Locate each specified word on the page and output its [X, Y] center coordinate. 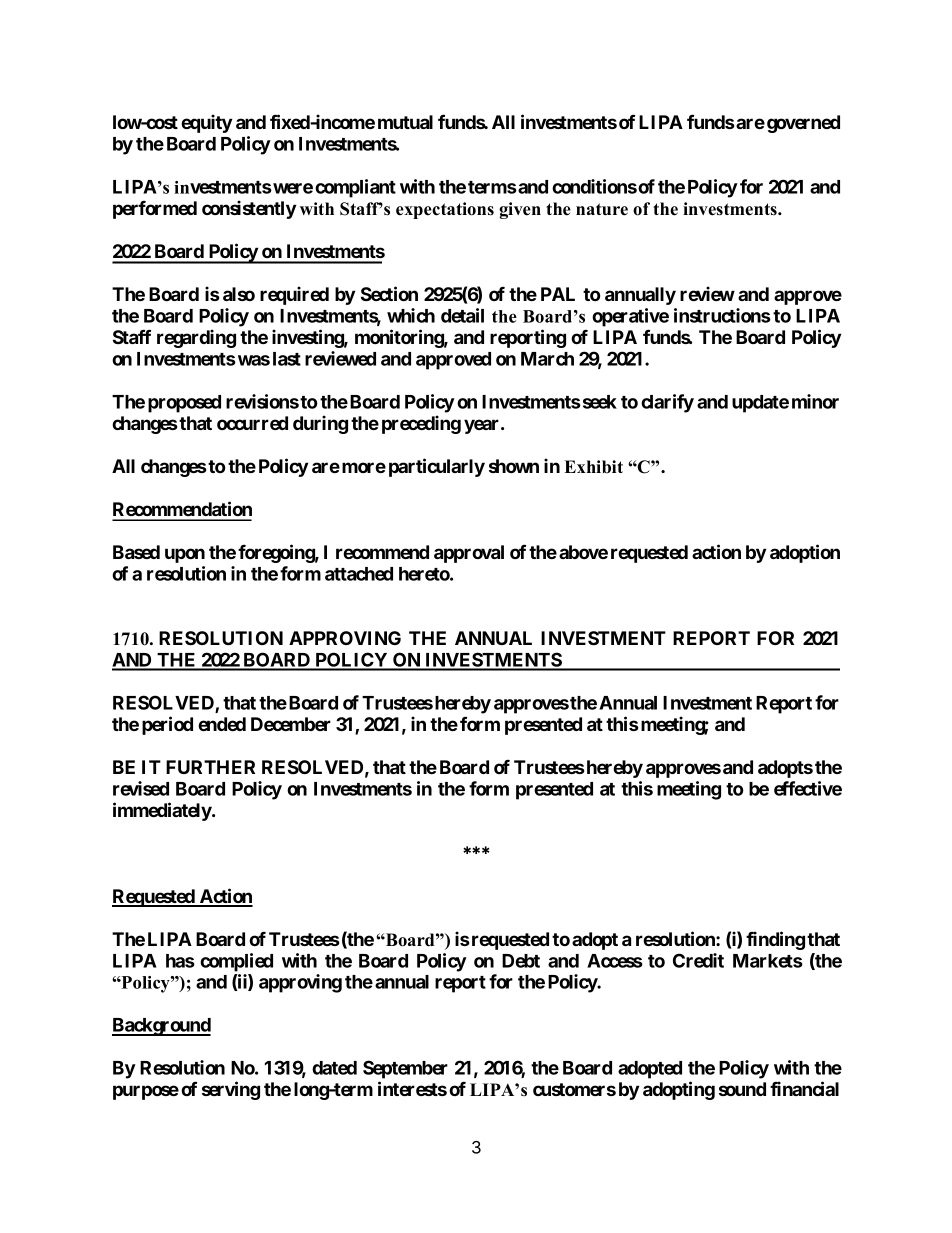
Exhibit [593, 467]
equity [206, 123]
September [405, 1069]
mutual [405, 122]
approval [469, 554]
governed [803, 124]
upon [185, 555]
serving [231, 1090]
